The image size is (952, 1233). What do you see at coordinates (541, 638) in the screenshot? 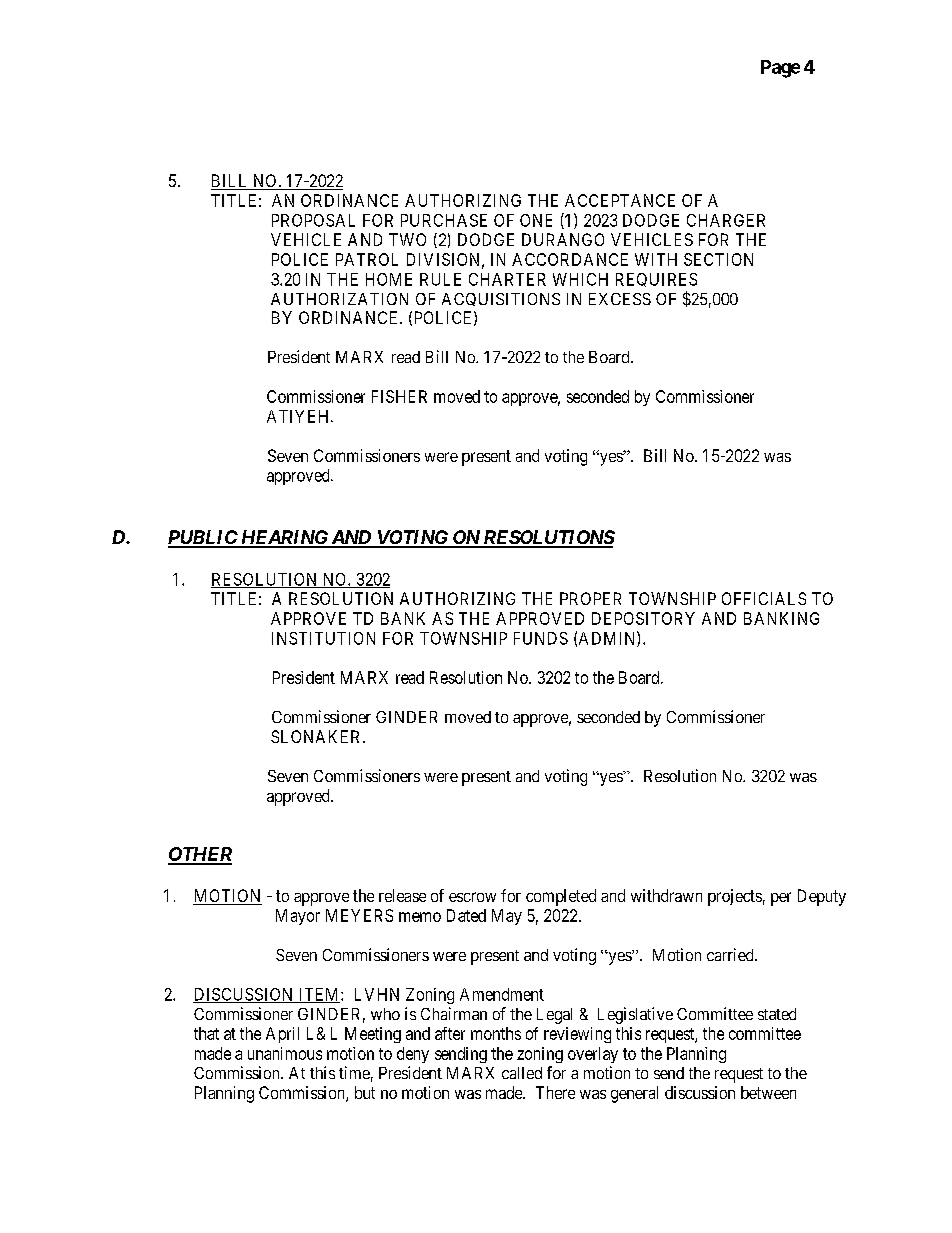
I see `FUNDS` at bounding box center [541, 638].
